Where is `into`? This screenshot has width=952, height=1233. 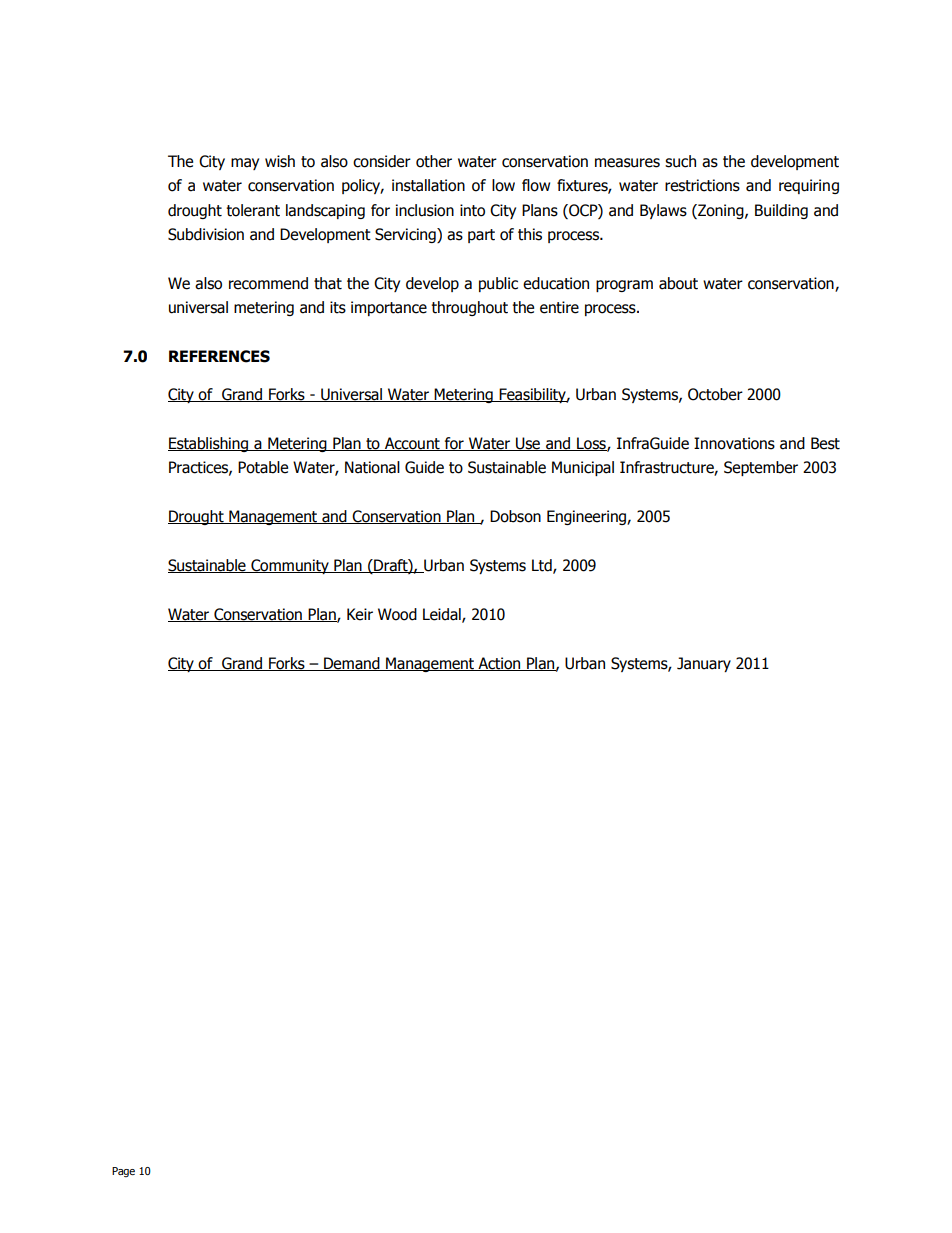 into is located at coordinates (472, 210).
